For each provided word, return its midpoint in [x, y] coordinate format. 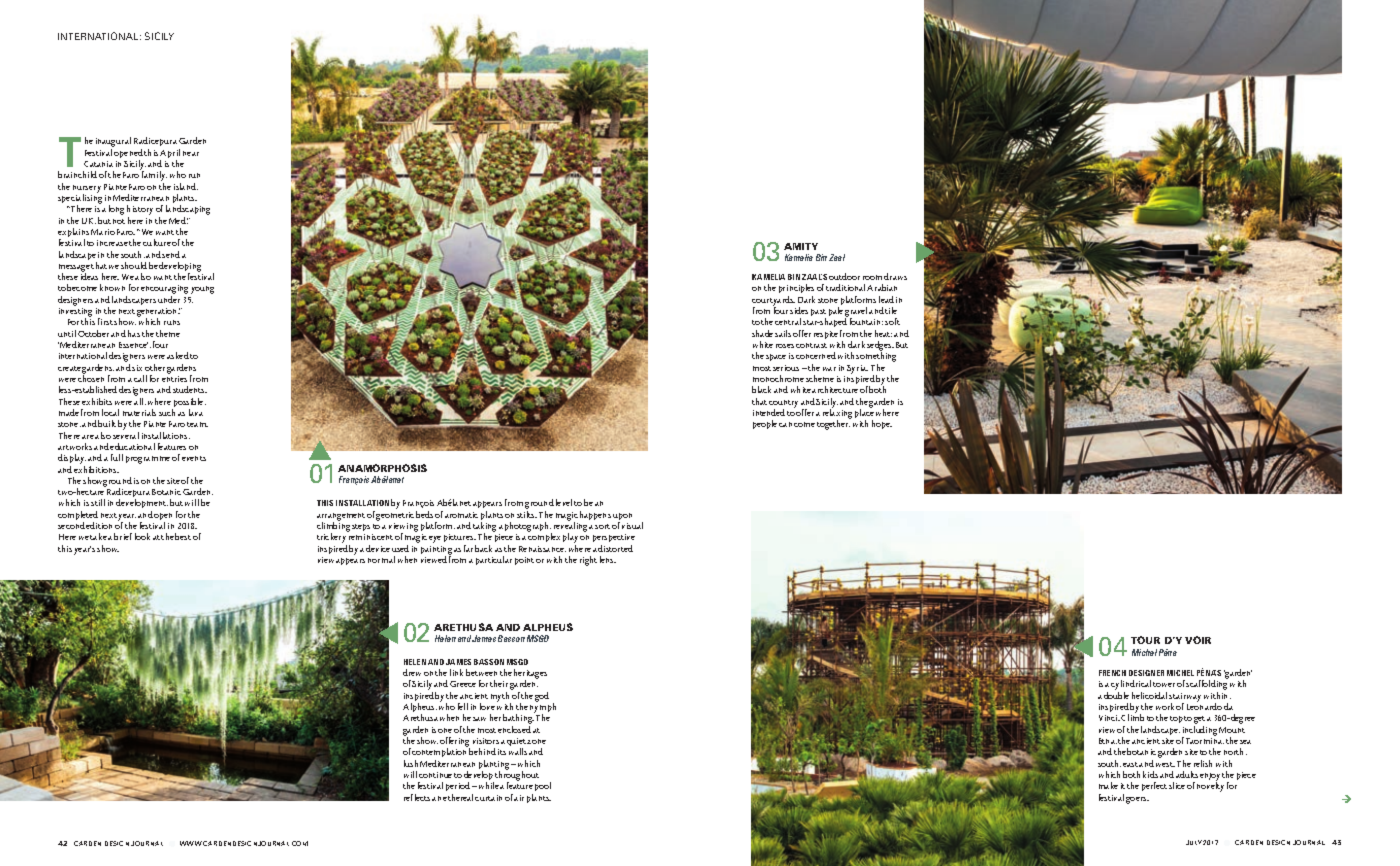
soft [892, 321]
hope [882, 424]
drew [412, 672]
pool [543, 786]
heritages [530, 675]
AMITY [801, 246]
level [564, 502]
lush [411, 763]
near [191, 153]
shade [762, 333]
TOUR [1145, 640]
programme [148, 460]
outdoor [844, 276]
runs [172, 322]
